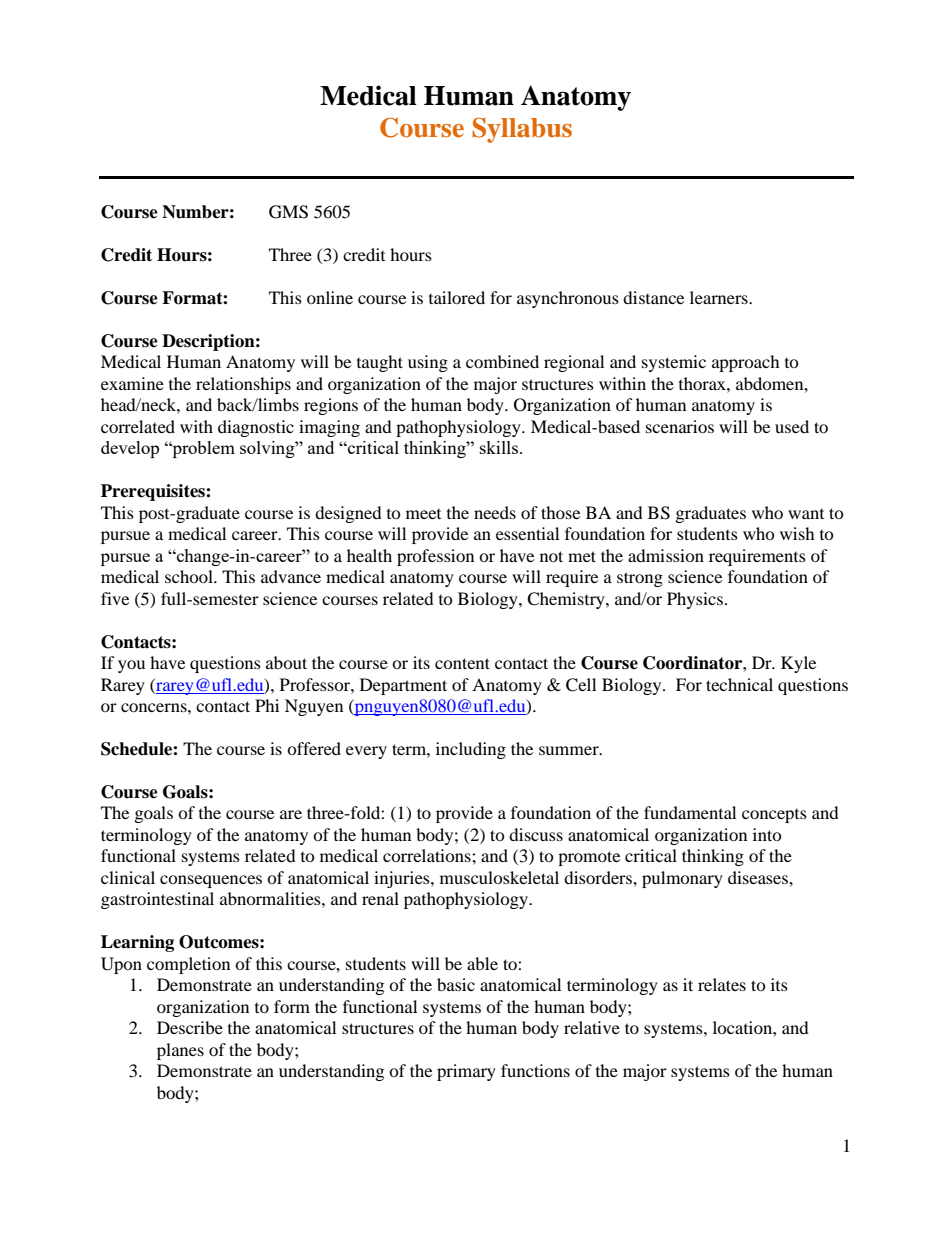 The image size is (952, 1233). Describe the element at coordinates (695, 600) in the page. I see `Physics` at that location.
